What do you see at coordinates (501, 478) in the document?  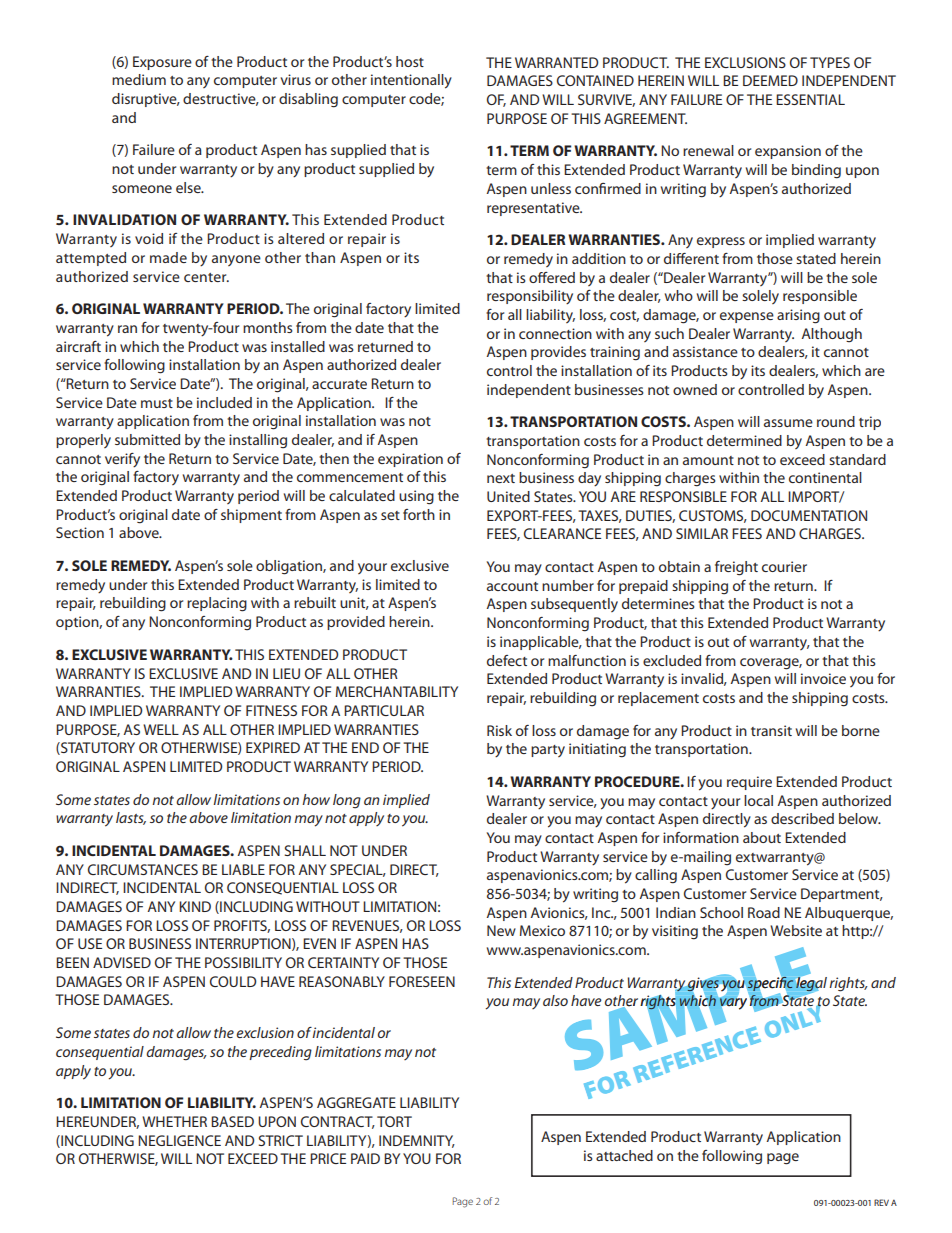 I see `next` at bounding box center [501, 478].
